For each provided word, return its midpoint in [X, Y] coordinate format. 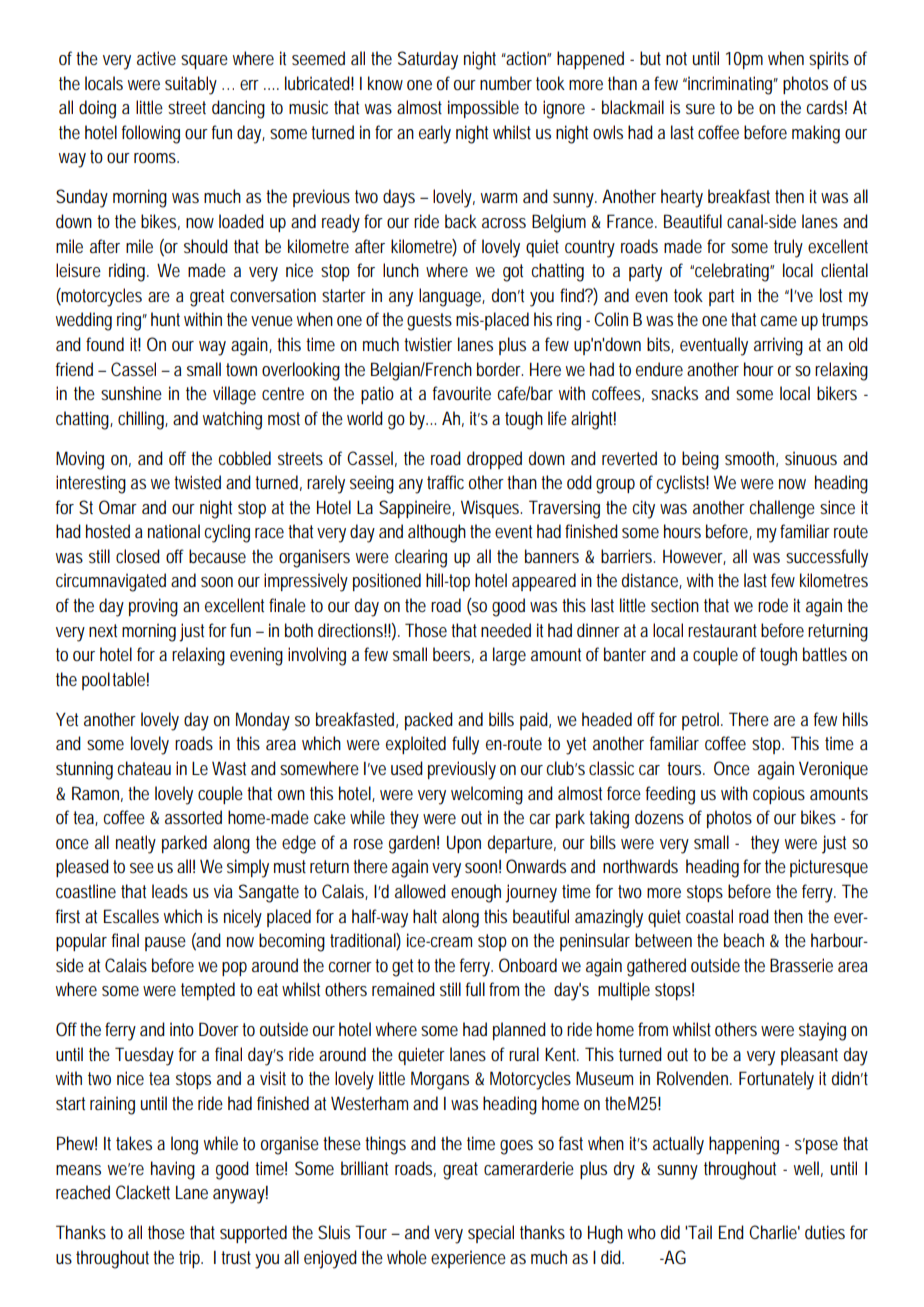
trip [191, 1259]
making [816, 134]
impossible [483, 109]
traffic [445, 482]
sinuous [811, 458]
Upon [464, 844]
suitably [191, 85]
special [491, 1234]
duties [825, 1232]
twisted [197, 482]
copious [779, 795]
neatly [136, 844]
